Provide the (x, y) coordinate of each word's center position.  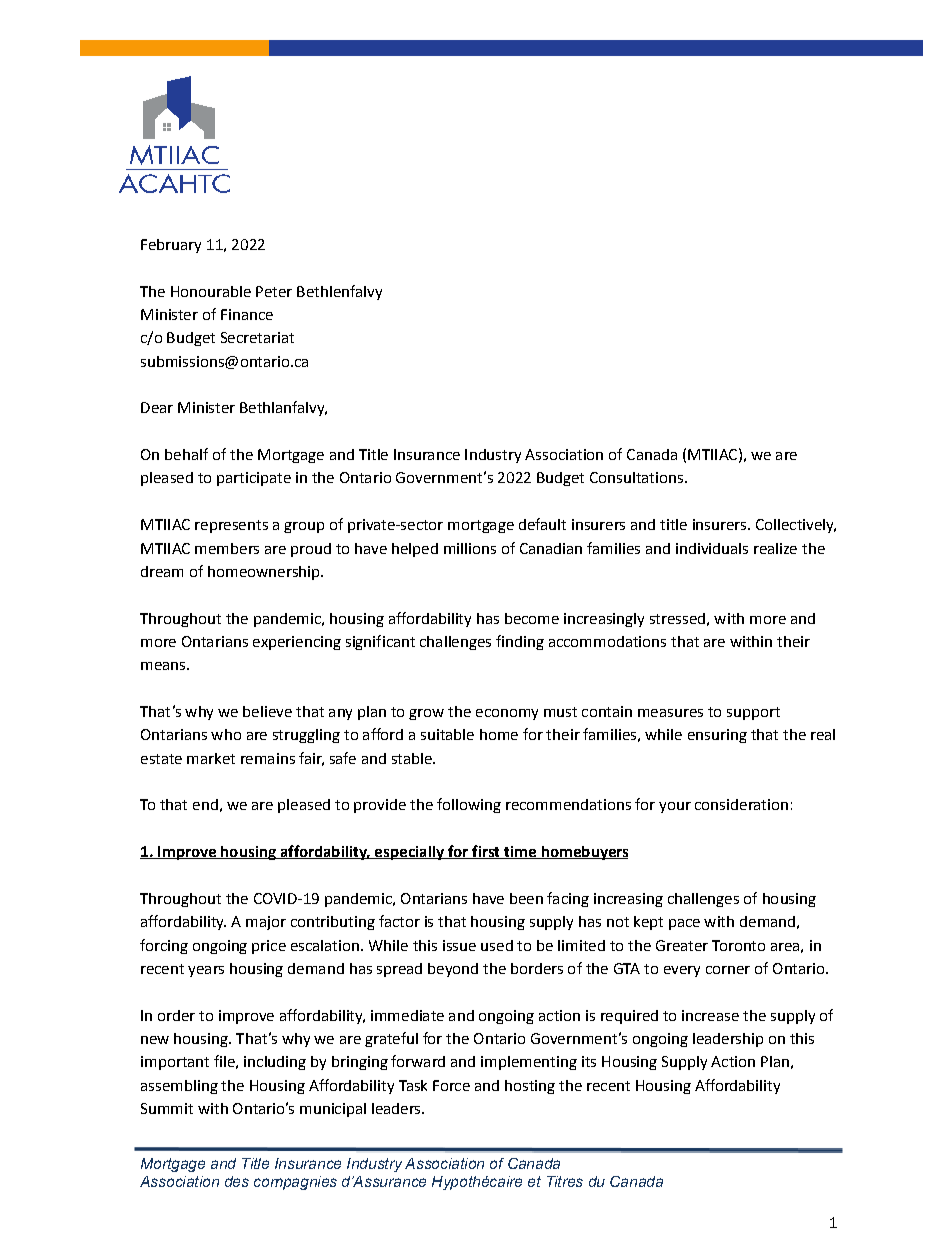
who (226, 734)
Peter (274, 291)
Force (451, 1085)
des (237, 1181)
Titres (565, 1181)
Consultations (636, 477)
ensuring (717, 736)
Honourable (211, 291)
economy (507, 714)
